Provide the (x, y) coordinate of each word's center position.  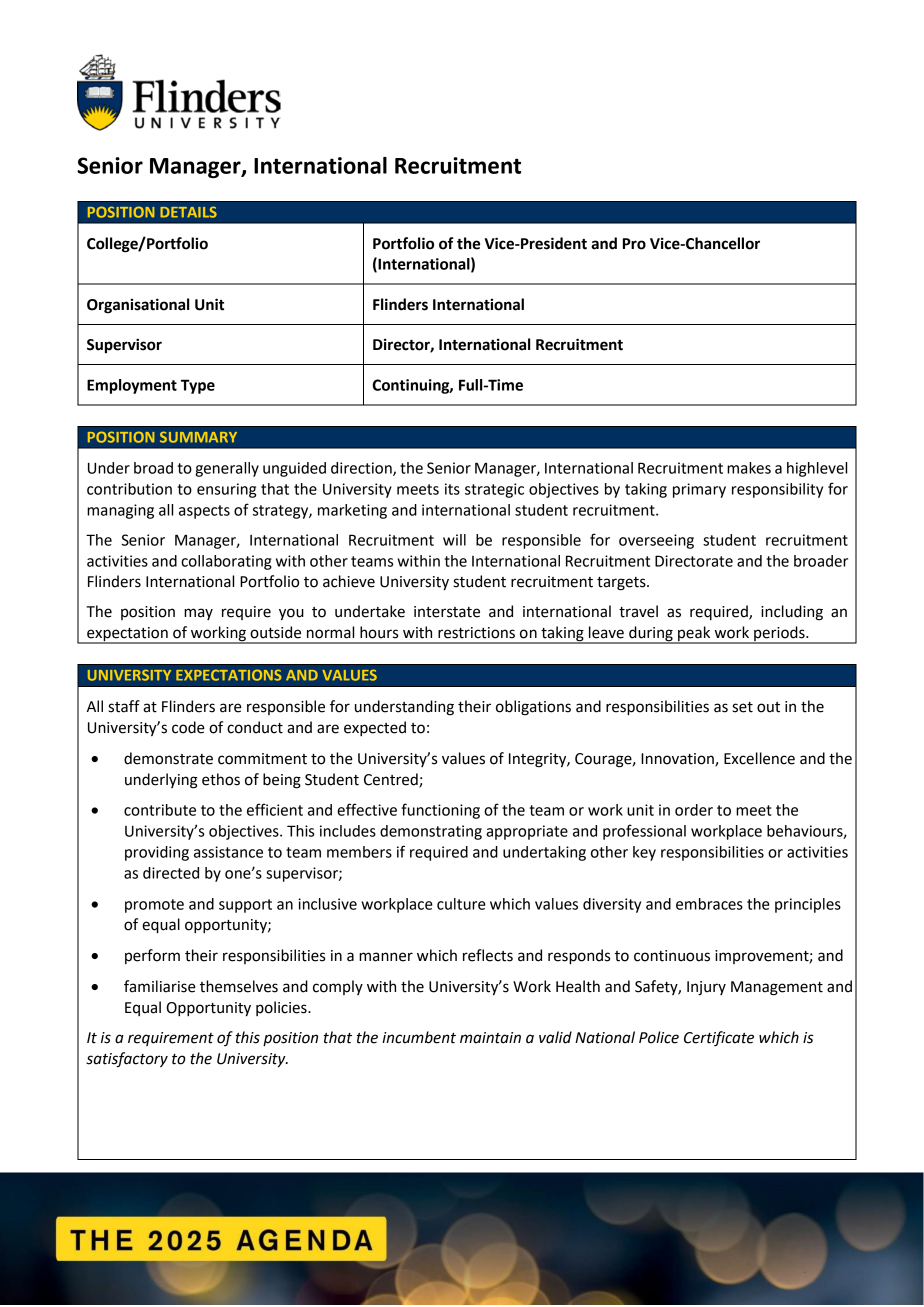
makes (749, 468)
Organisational (138, 306)
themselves (239, 986)
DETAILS (188, 212)
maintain (490, 1038)
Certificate (719, 1039)
